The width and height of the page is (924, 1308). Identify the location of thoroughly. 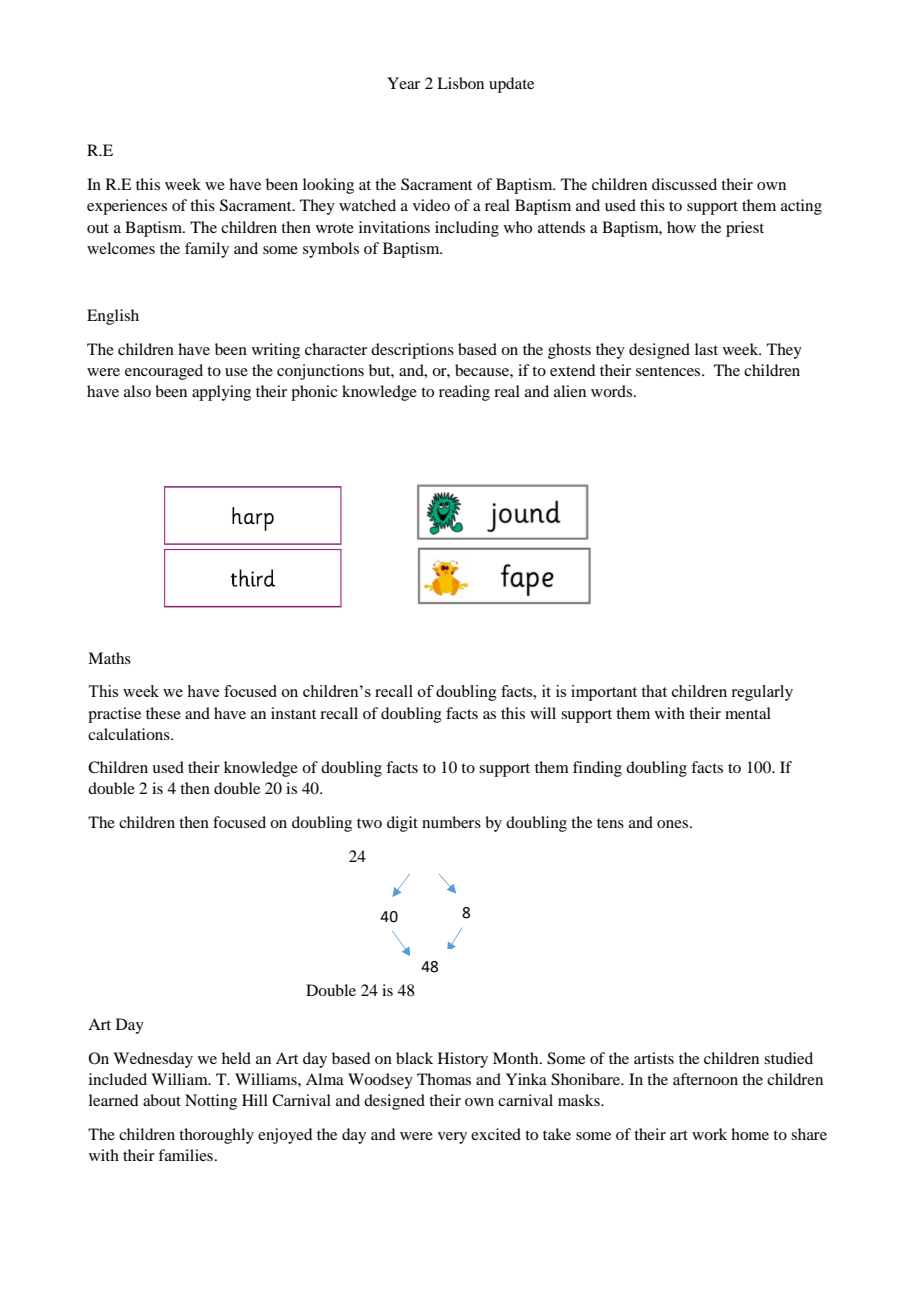
(216, 1136).
